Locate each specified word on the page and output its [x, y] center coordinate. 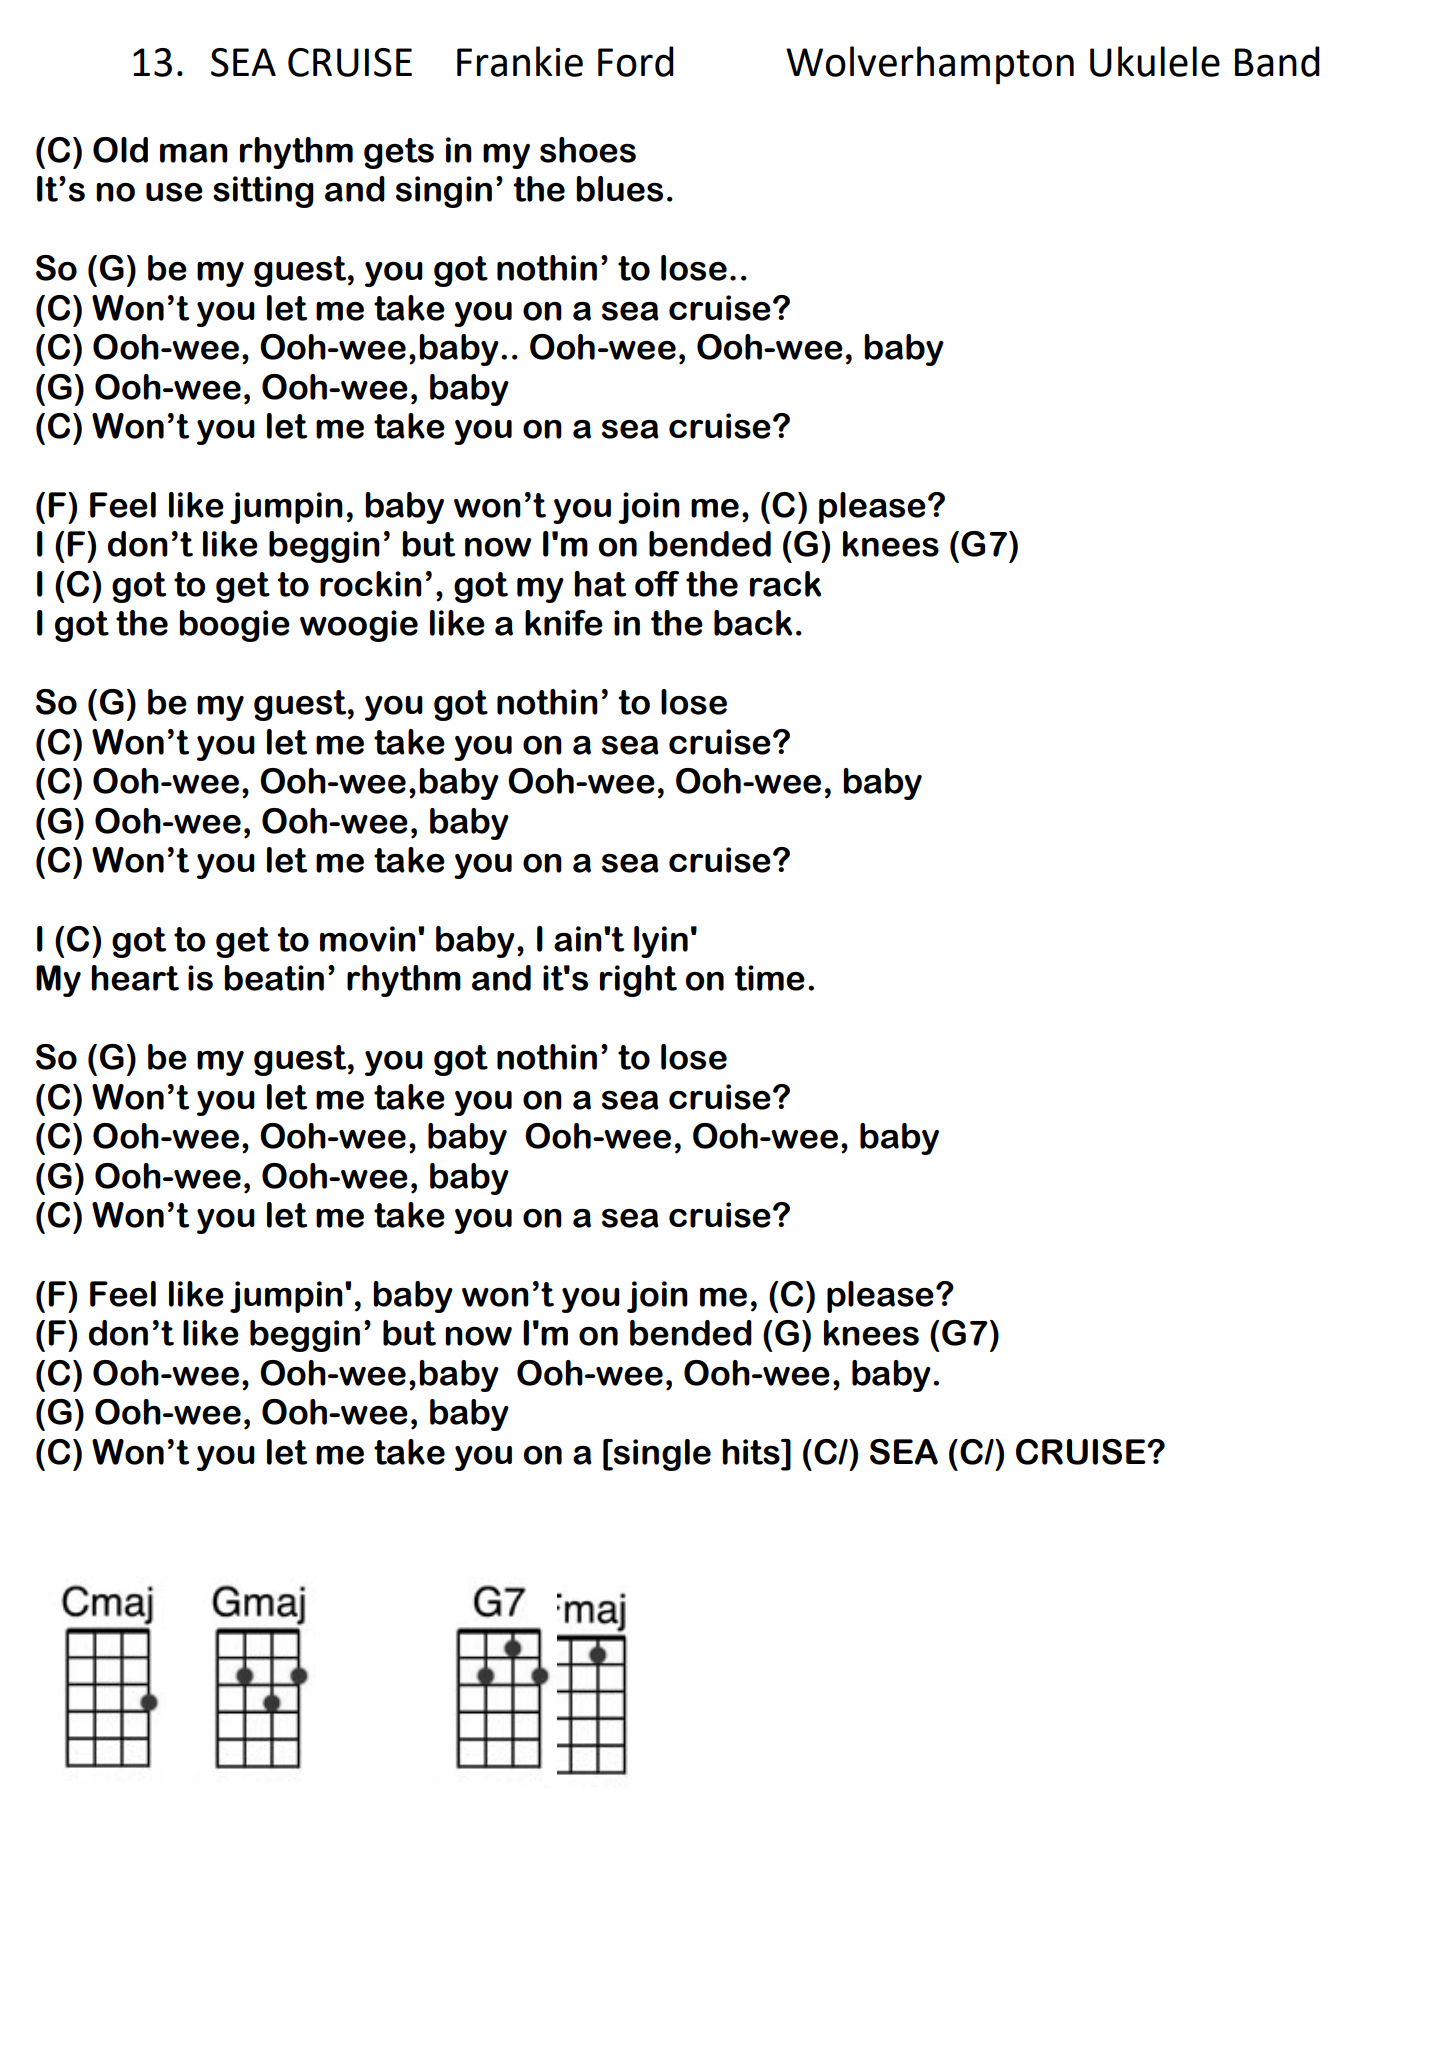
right [638, 981]
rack [785, 584]
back [753, 623]
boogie [234, 626]
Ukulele [1155, 61]
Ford [636, 61]
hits [752, 1452]
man [194, 153]
